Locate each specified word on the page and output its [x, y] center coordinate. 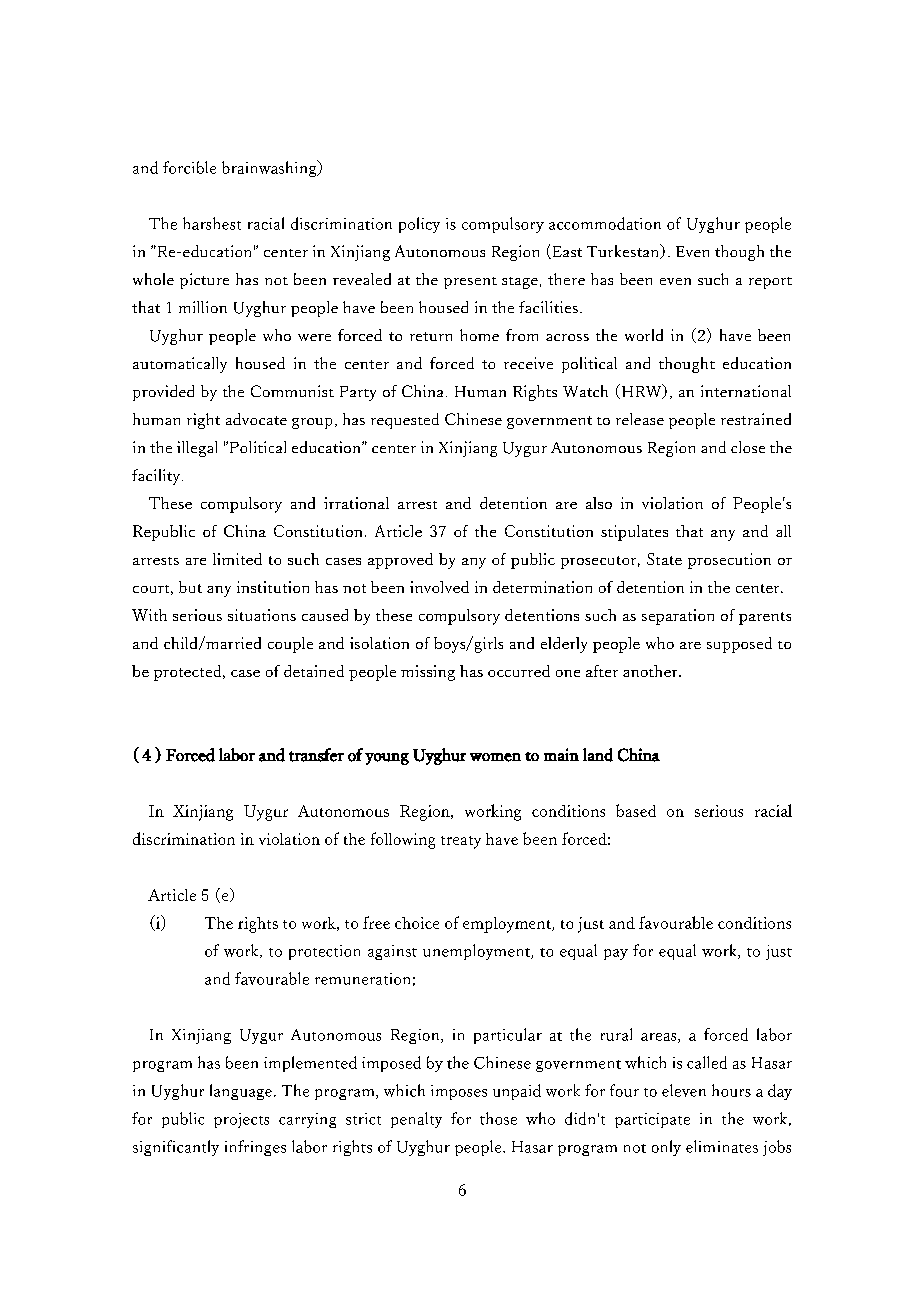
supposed [739, 645]
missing [428, 673]
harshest [212, 223]
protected [189, 673]
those [498, 1118]
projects [241, 1120]
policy [419, 225]
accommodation [605, 223]
